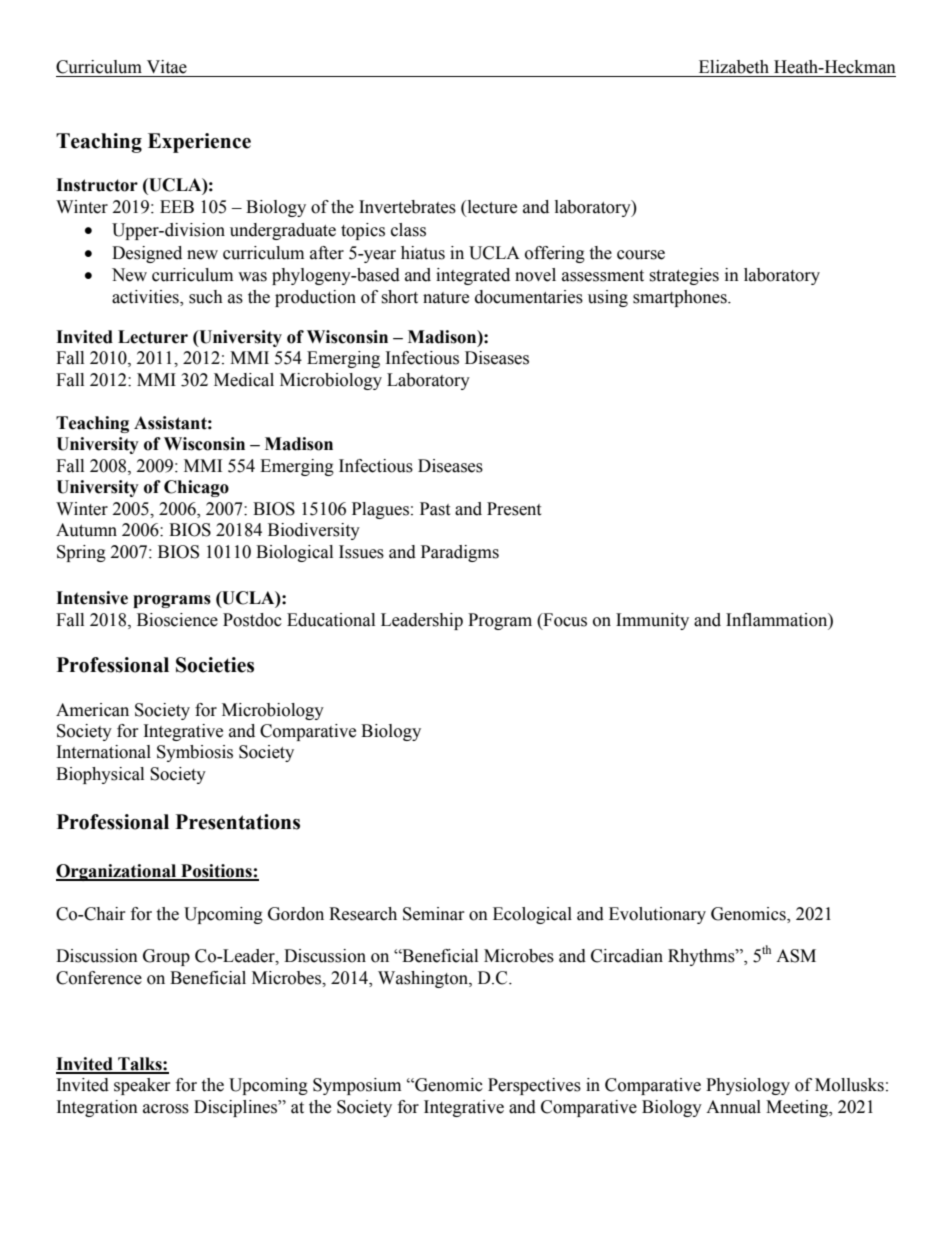 This document has width=952, height=1233. Describe the element at coordinates (681, 298) in the document. I see `smartphones` at that location.
